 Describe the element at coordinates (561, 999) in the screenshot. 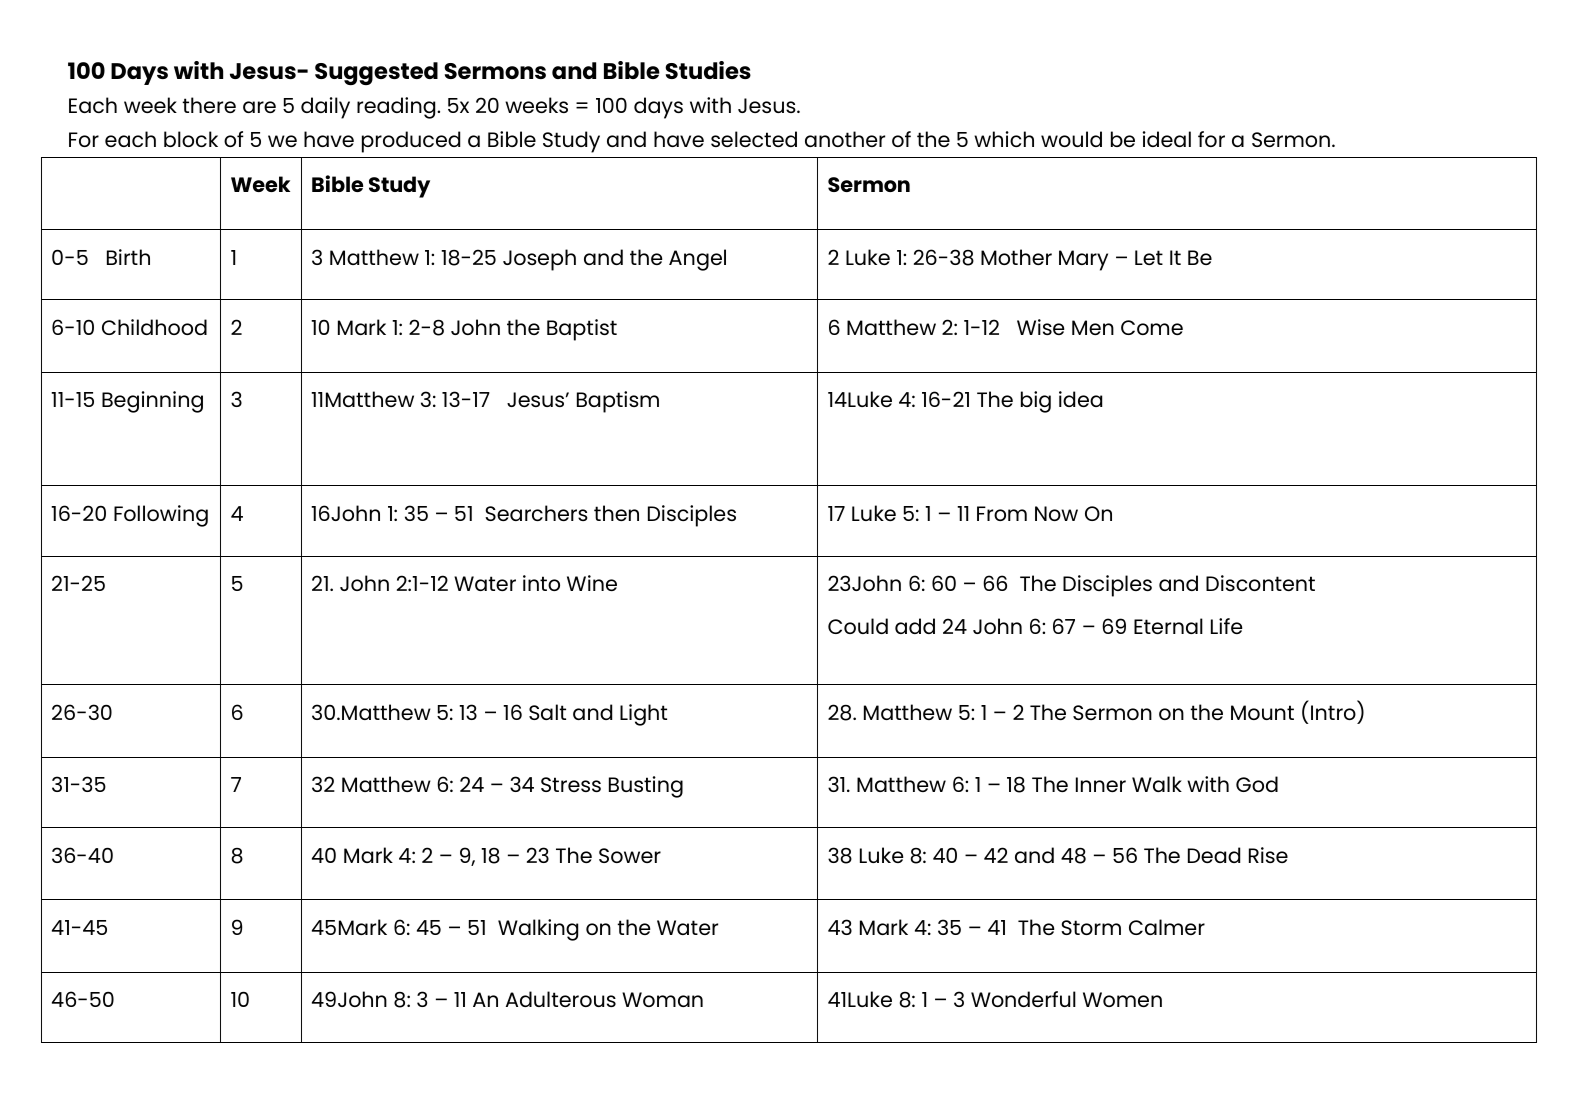

I see `Adulterous` at that location.
